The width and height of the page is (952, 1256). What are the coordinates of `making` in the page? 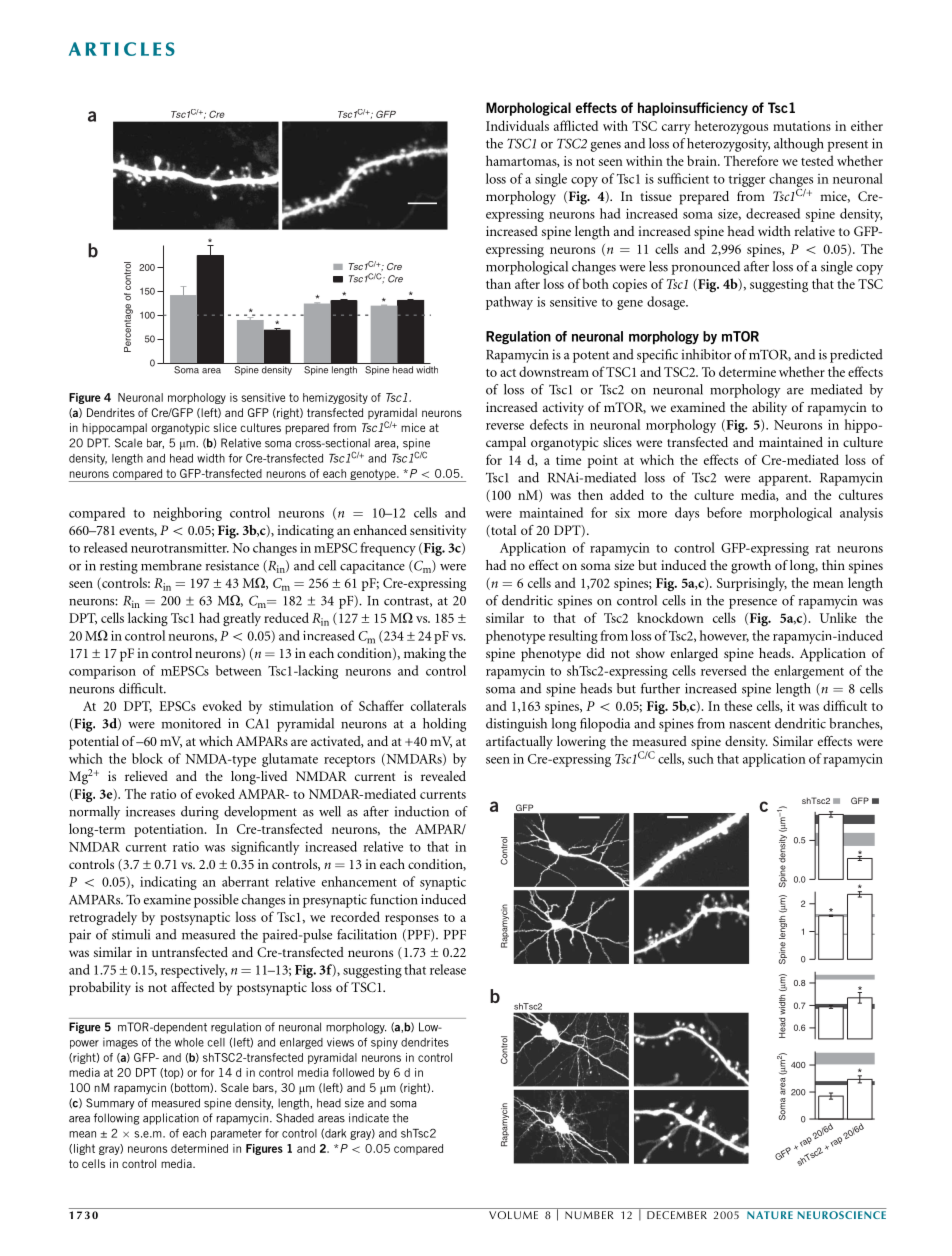 It's located at (425, 655).
